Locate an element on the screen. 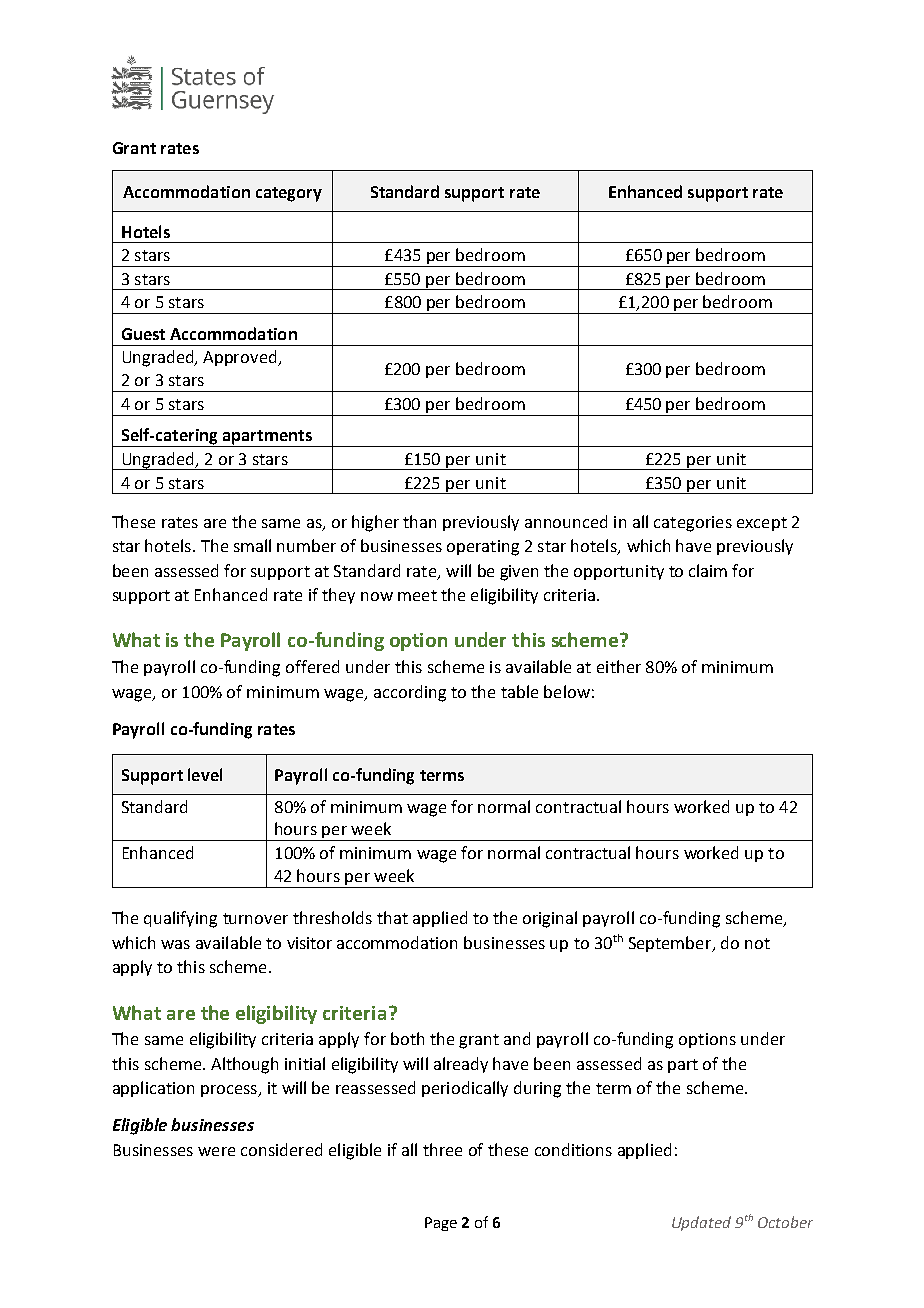 The image size is (924, 1308). category is located at coordinates (289, 194).
